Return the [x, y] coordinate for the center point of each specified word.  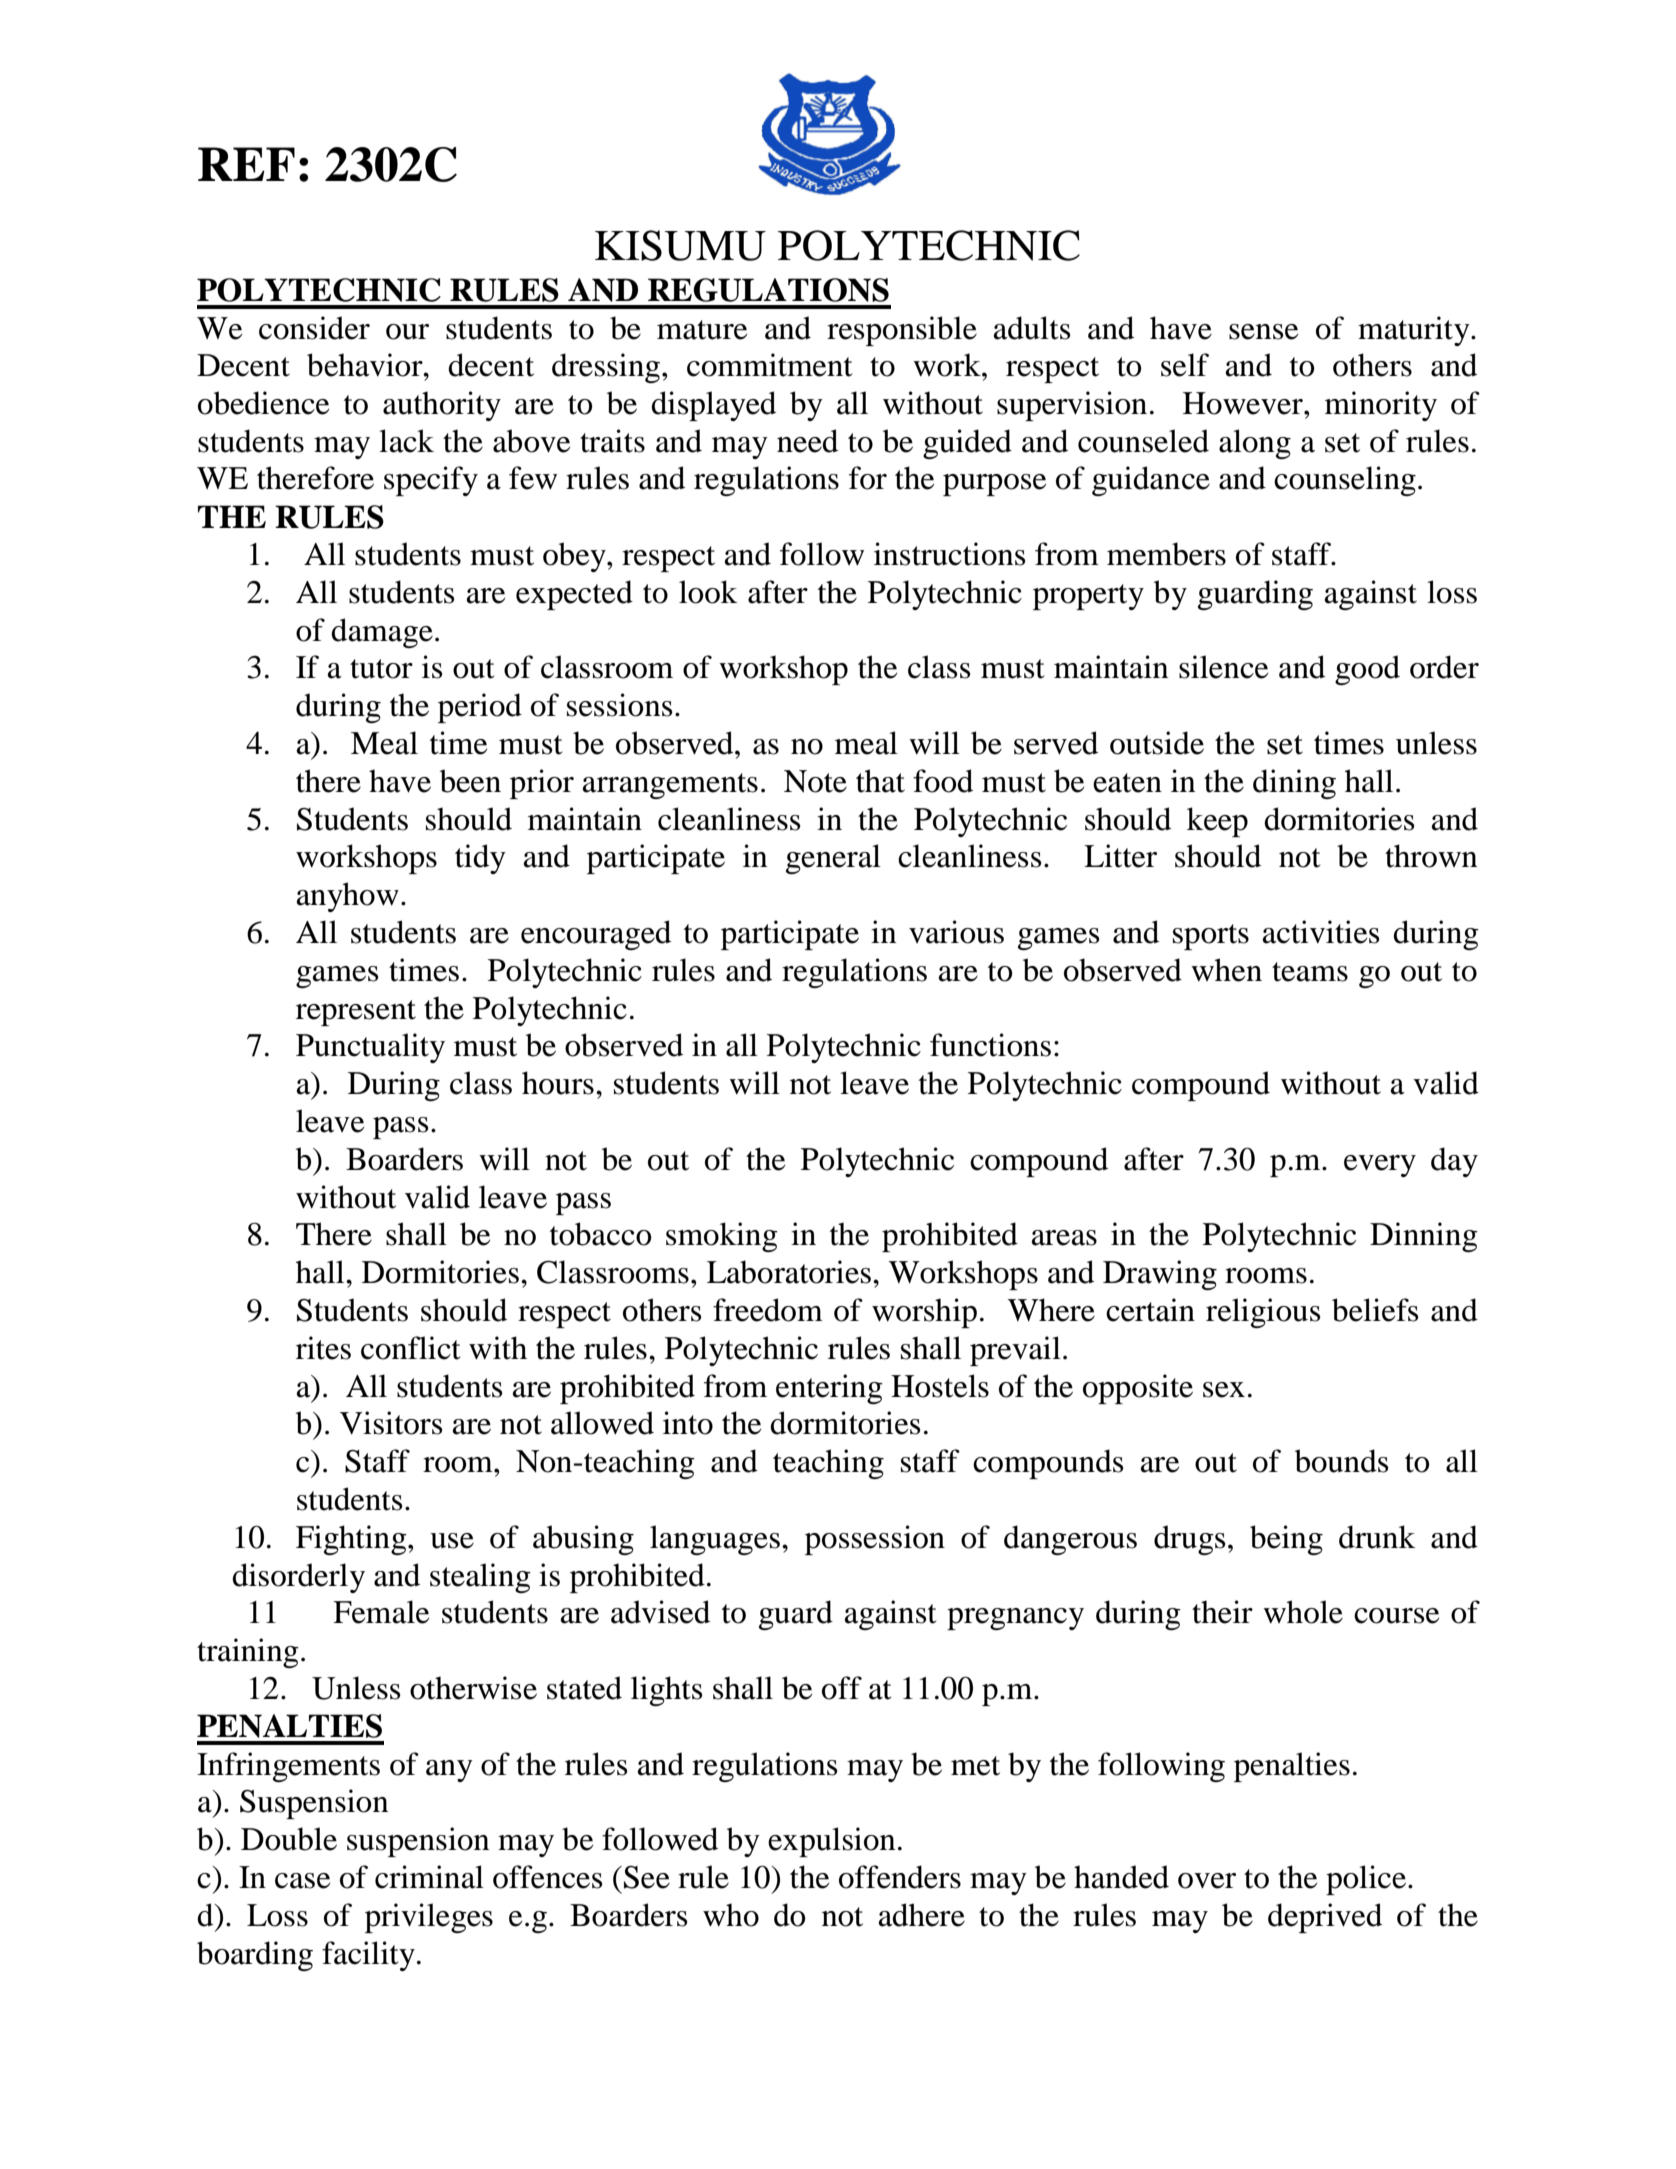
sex [1224, 1390]
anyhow [348, 897]
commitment [769, 365]
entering [829, 1389]
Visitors [391, 1423]
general [833, 859]
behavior [366, 365]
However [1244, 403]
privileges [429, 1918]
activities [1321, 932]
